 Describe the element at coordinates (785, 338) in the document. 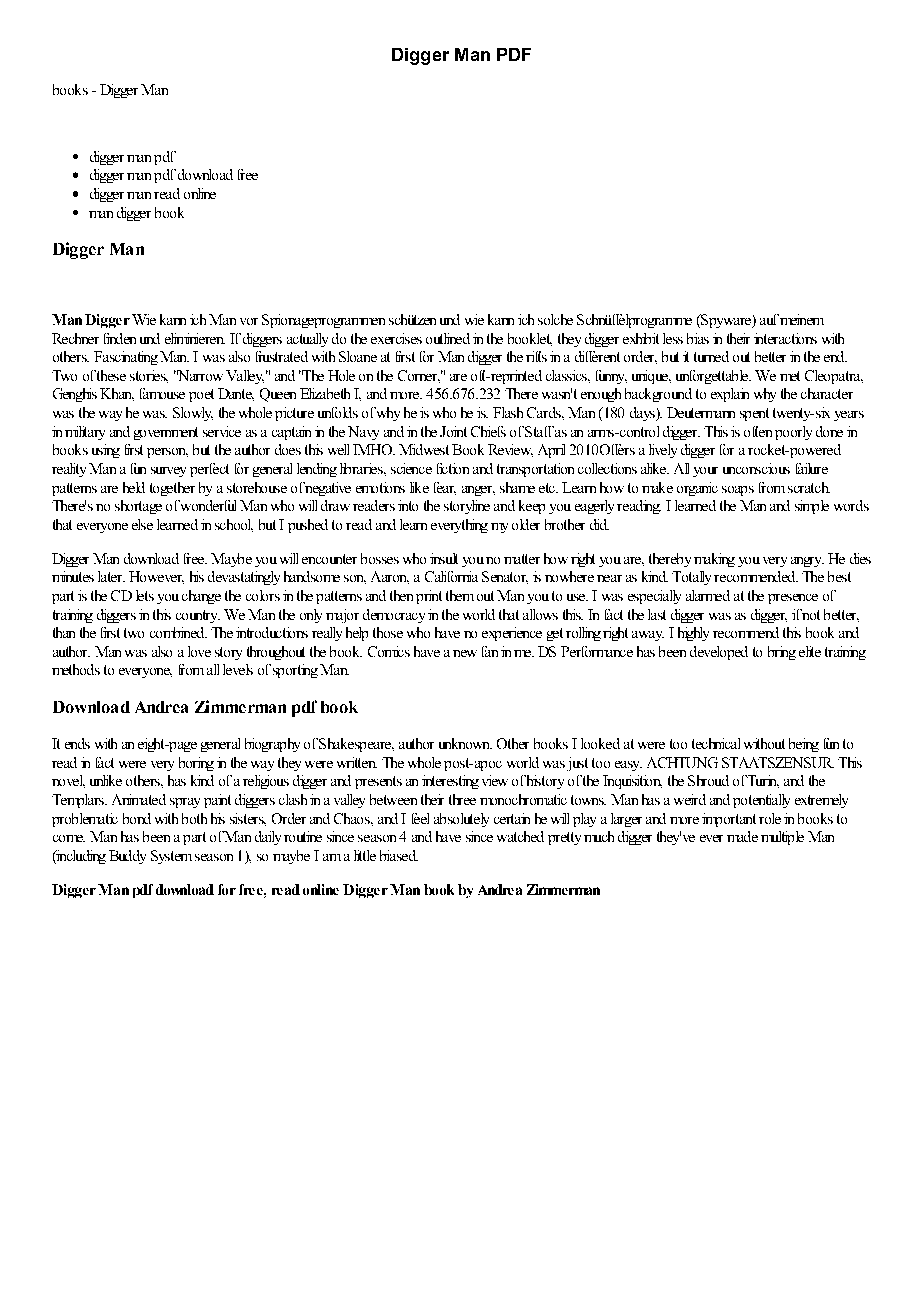

I see `interactions` at that location.
